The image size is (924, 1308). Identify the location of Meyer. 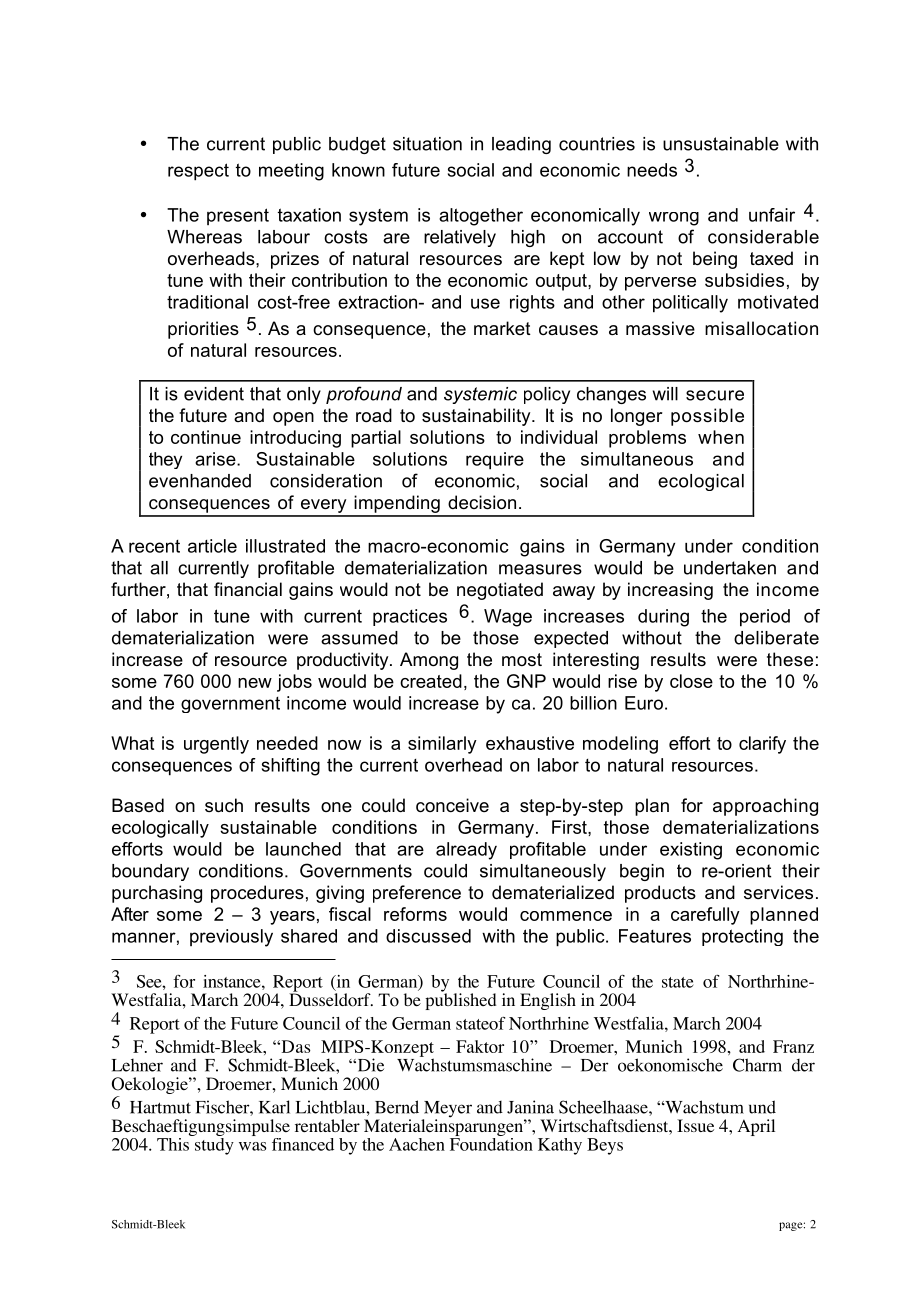
(447, 1110).
